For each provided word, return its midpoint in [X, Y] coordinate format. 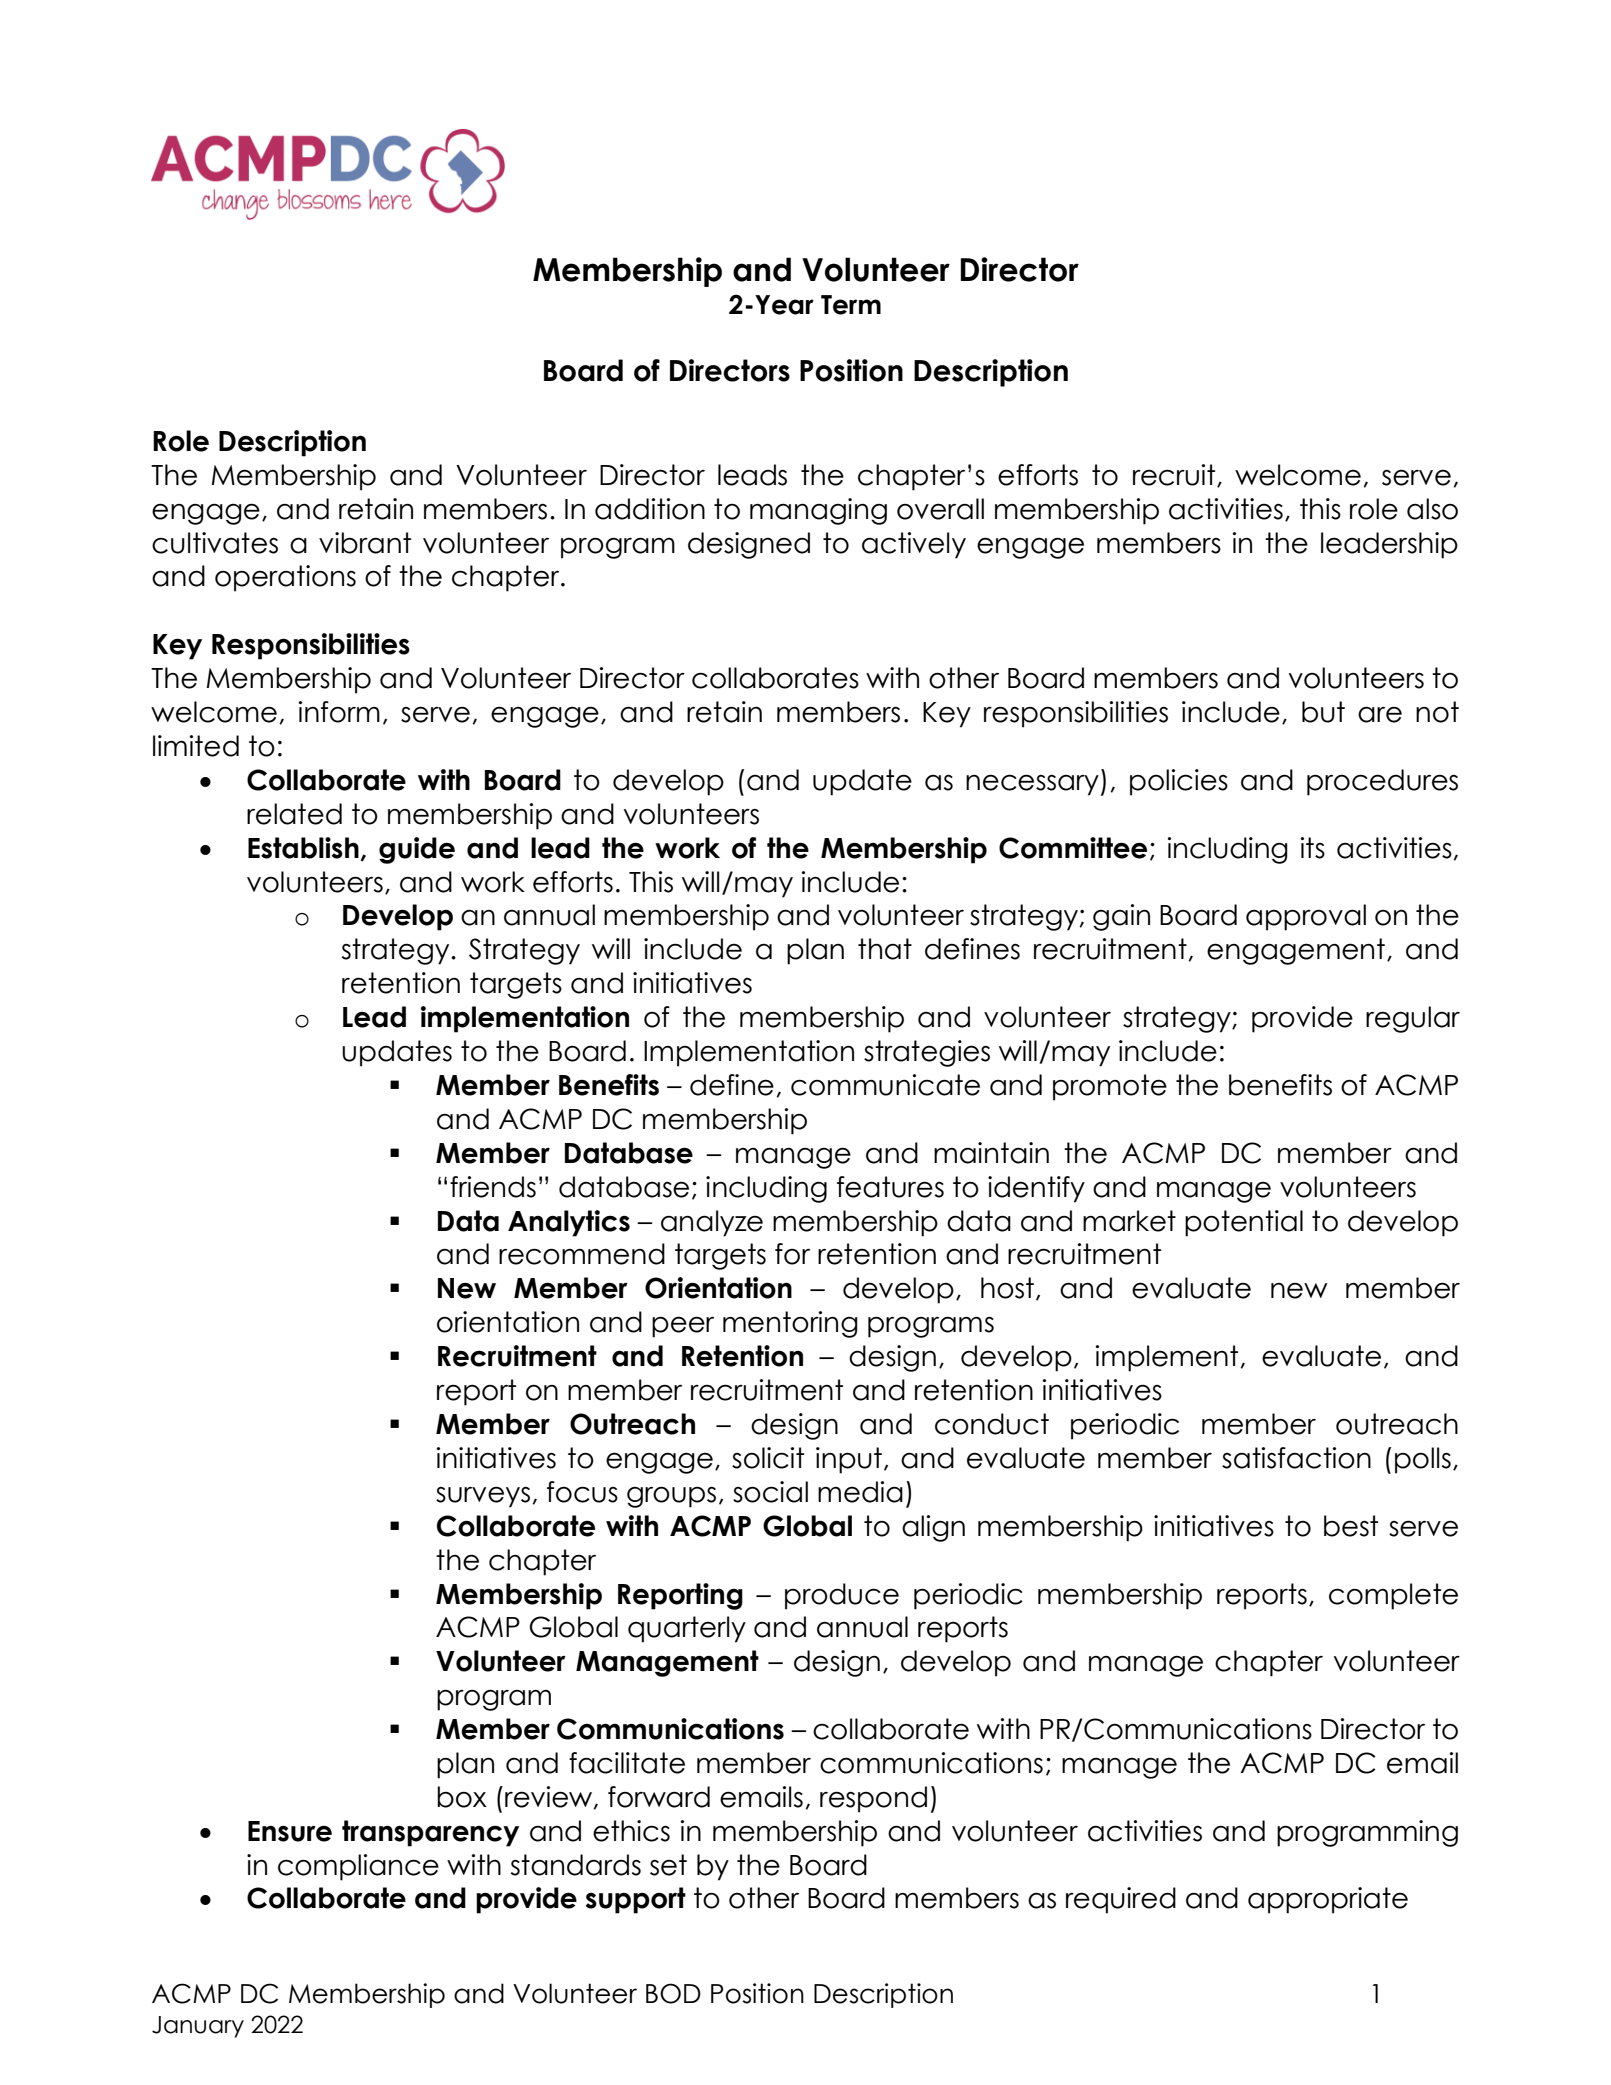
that [885, 949]
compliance [358, 1867]
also [1432, 509]
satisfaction [1296, 1458]
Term [851, 305]
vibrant [365, 543]
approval [1306, 917]
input [849, 1460]
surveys [483, 1497]
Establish [303, 848]
